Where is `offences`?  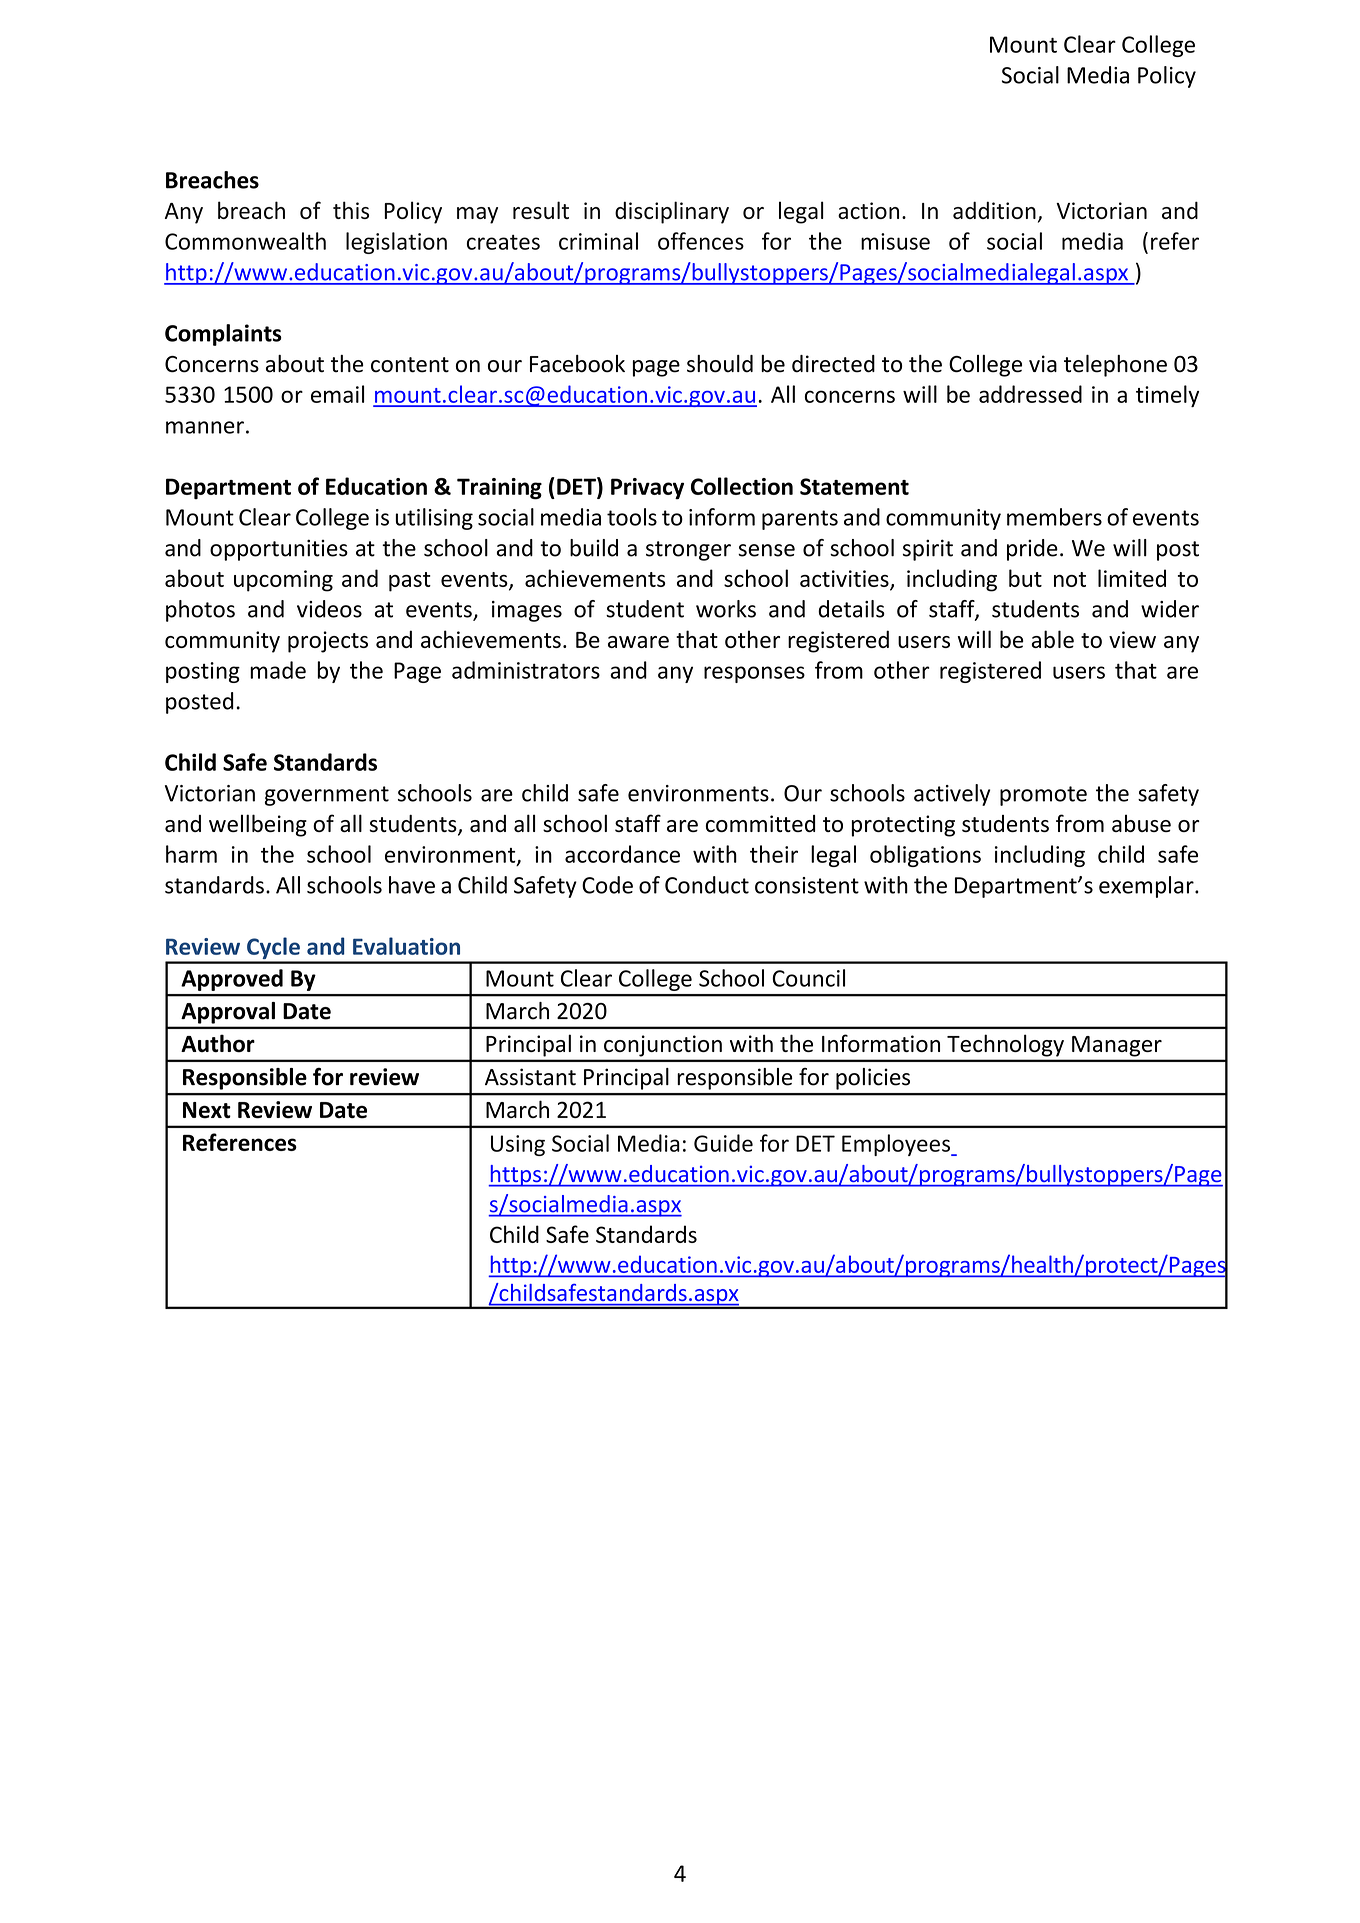 offences is located at coordinates (701, 241).
